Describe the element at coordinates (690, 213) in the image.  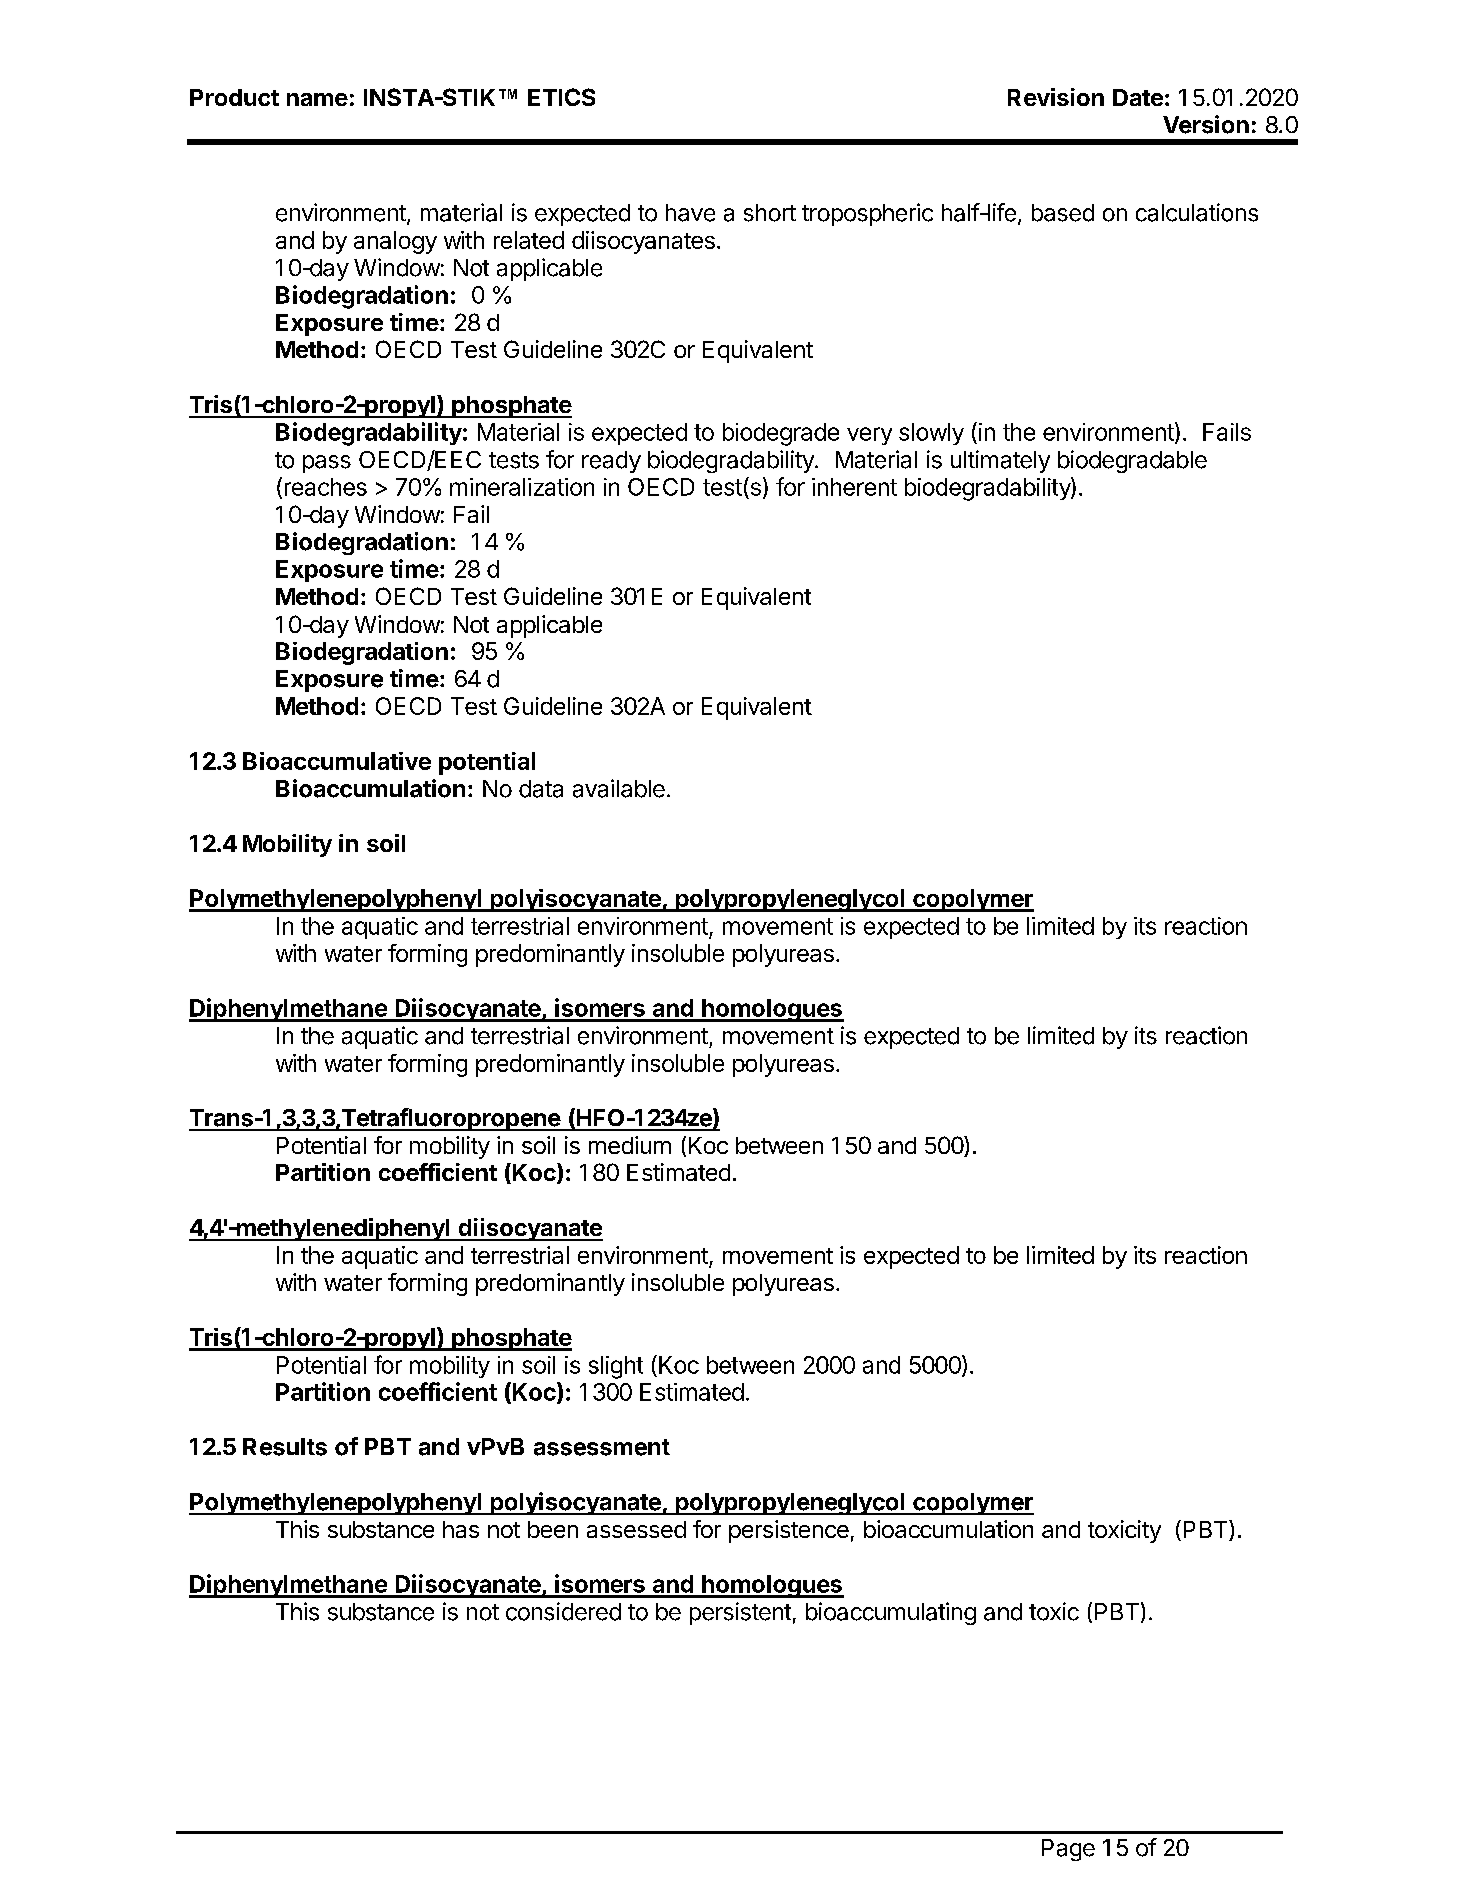
I see `have` at that location.
